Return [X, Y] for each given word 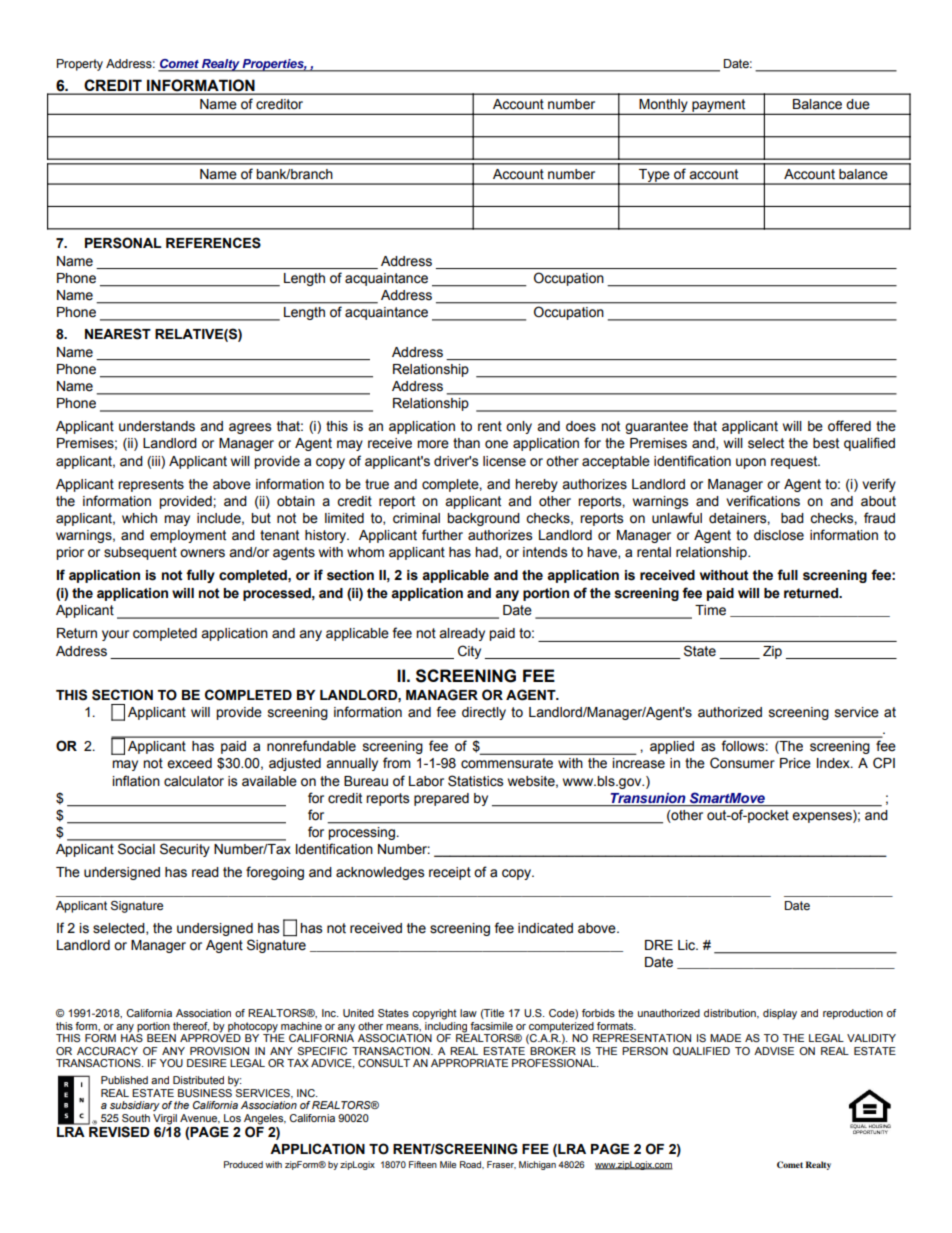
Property [80, 65]
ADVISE [774, 1051]
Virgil [165, 1119]
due [858, 104]
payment [719, 106]
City [469, 652]
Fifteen [423, 1164]
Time [710, 610]
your [115, 635]
